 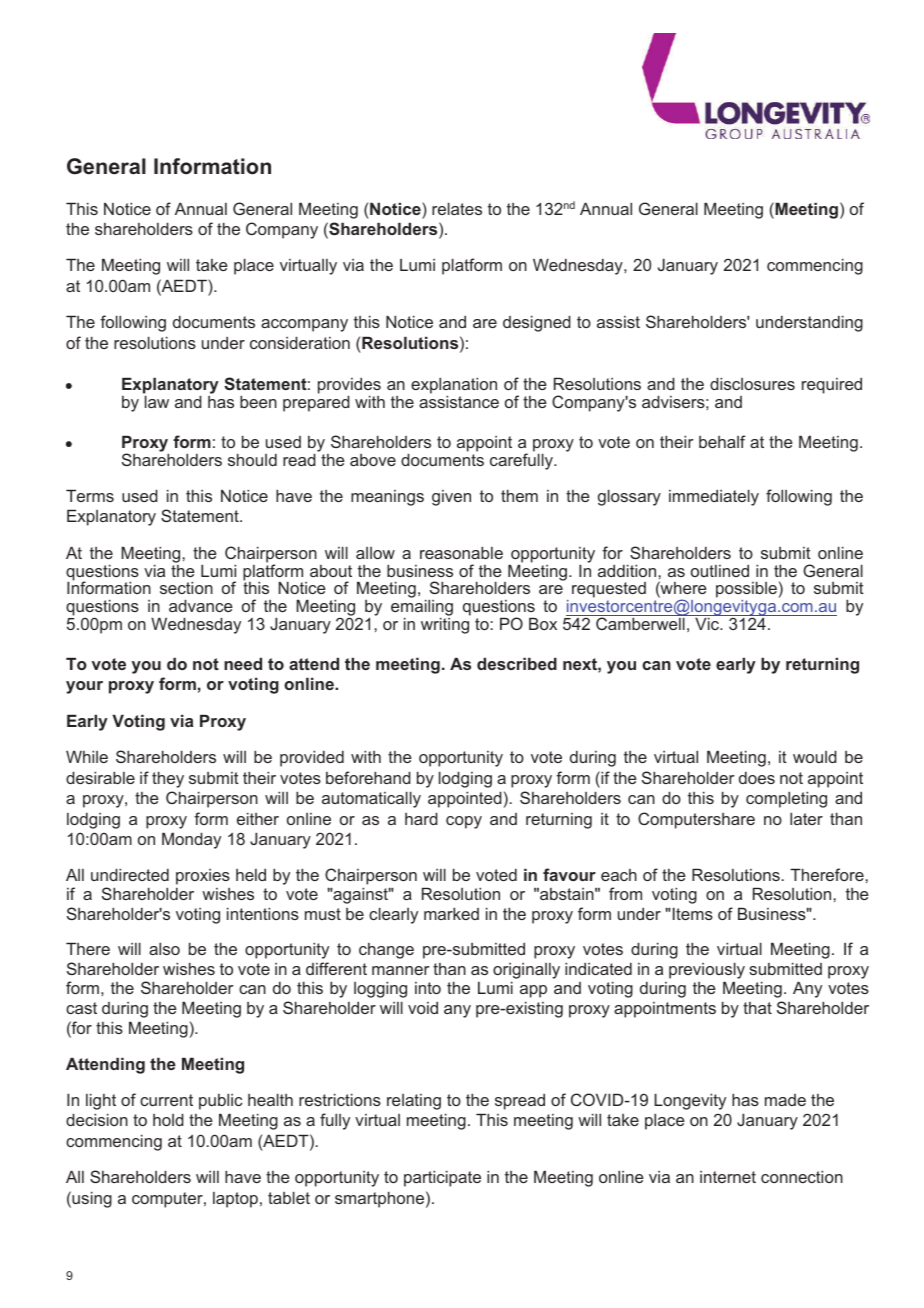 I want to click on disclosures, so click(x=752, y=383).
